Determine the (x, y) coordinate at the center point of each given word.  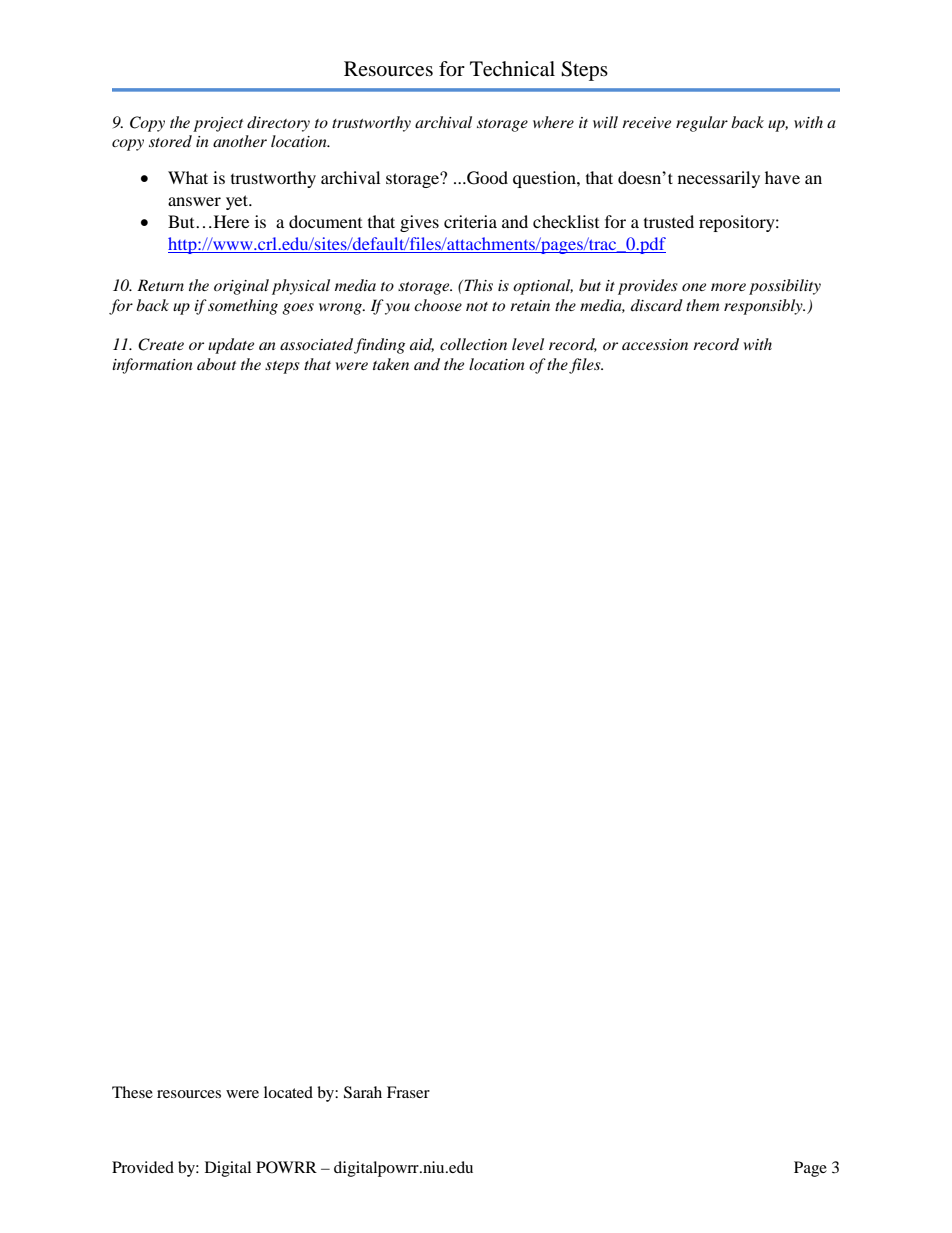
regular (702, 124)
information (152, 366)
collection (473, 344)
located (288, 1092)
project (218, 124)
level (528, 344)
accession (655, 344)
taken (391, 364)
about (216, 364)
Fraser (408, 1092)
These (132, 1092)
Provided (143, 1167)
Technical (512, 69)
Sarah (363, 1092)
